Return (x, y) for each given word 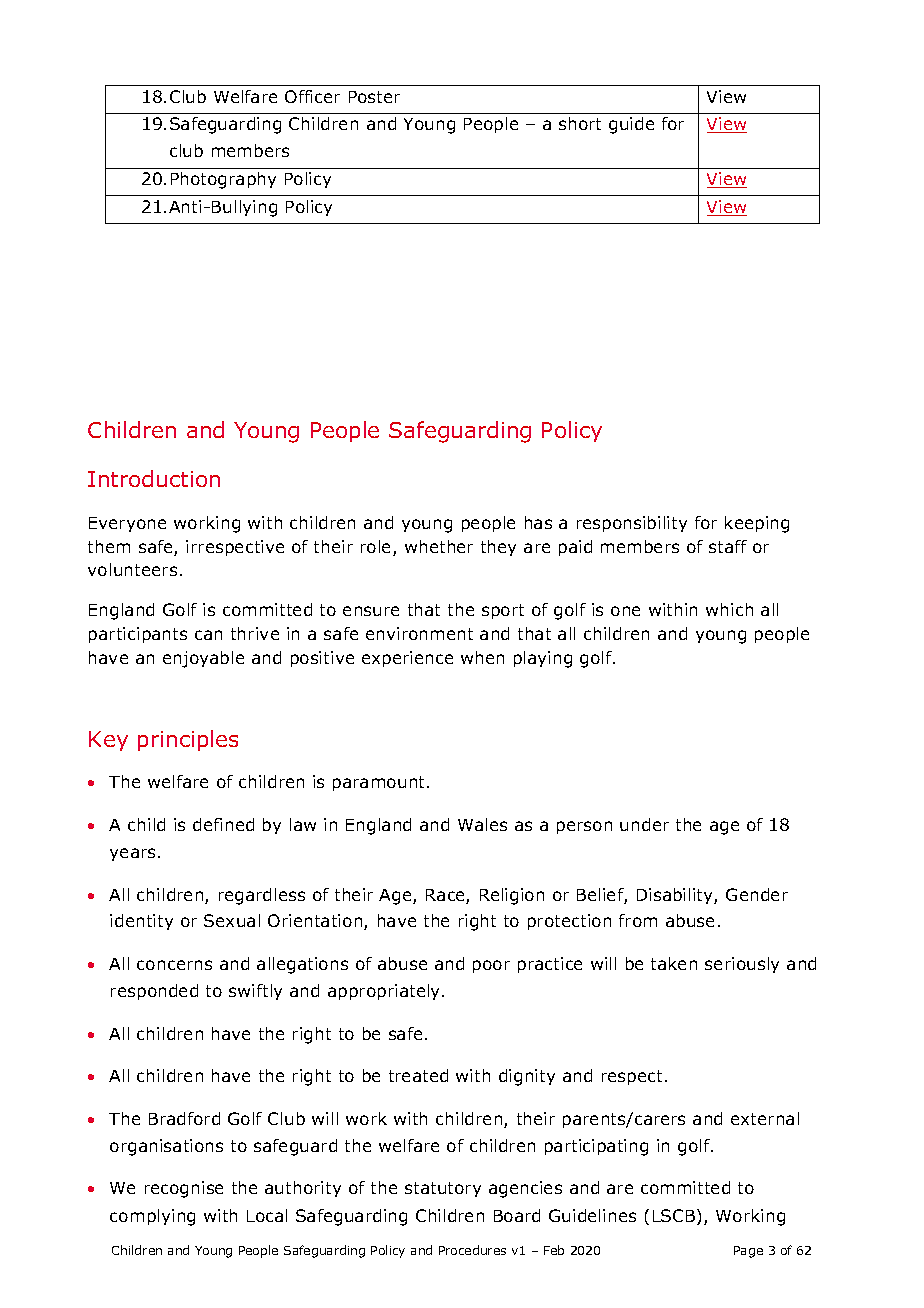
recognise (184, 1189)
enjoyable (203, 659)
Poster (374, 97)
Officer (312, 96)
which (729, 609)
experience (407, 659)
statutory (443, 1189)
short (580, 123)
